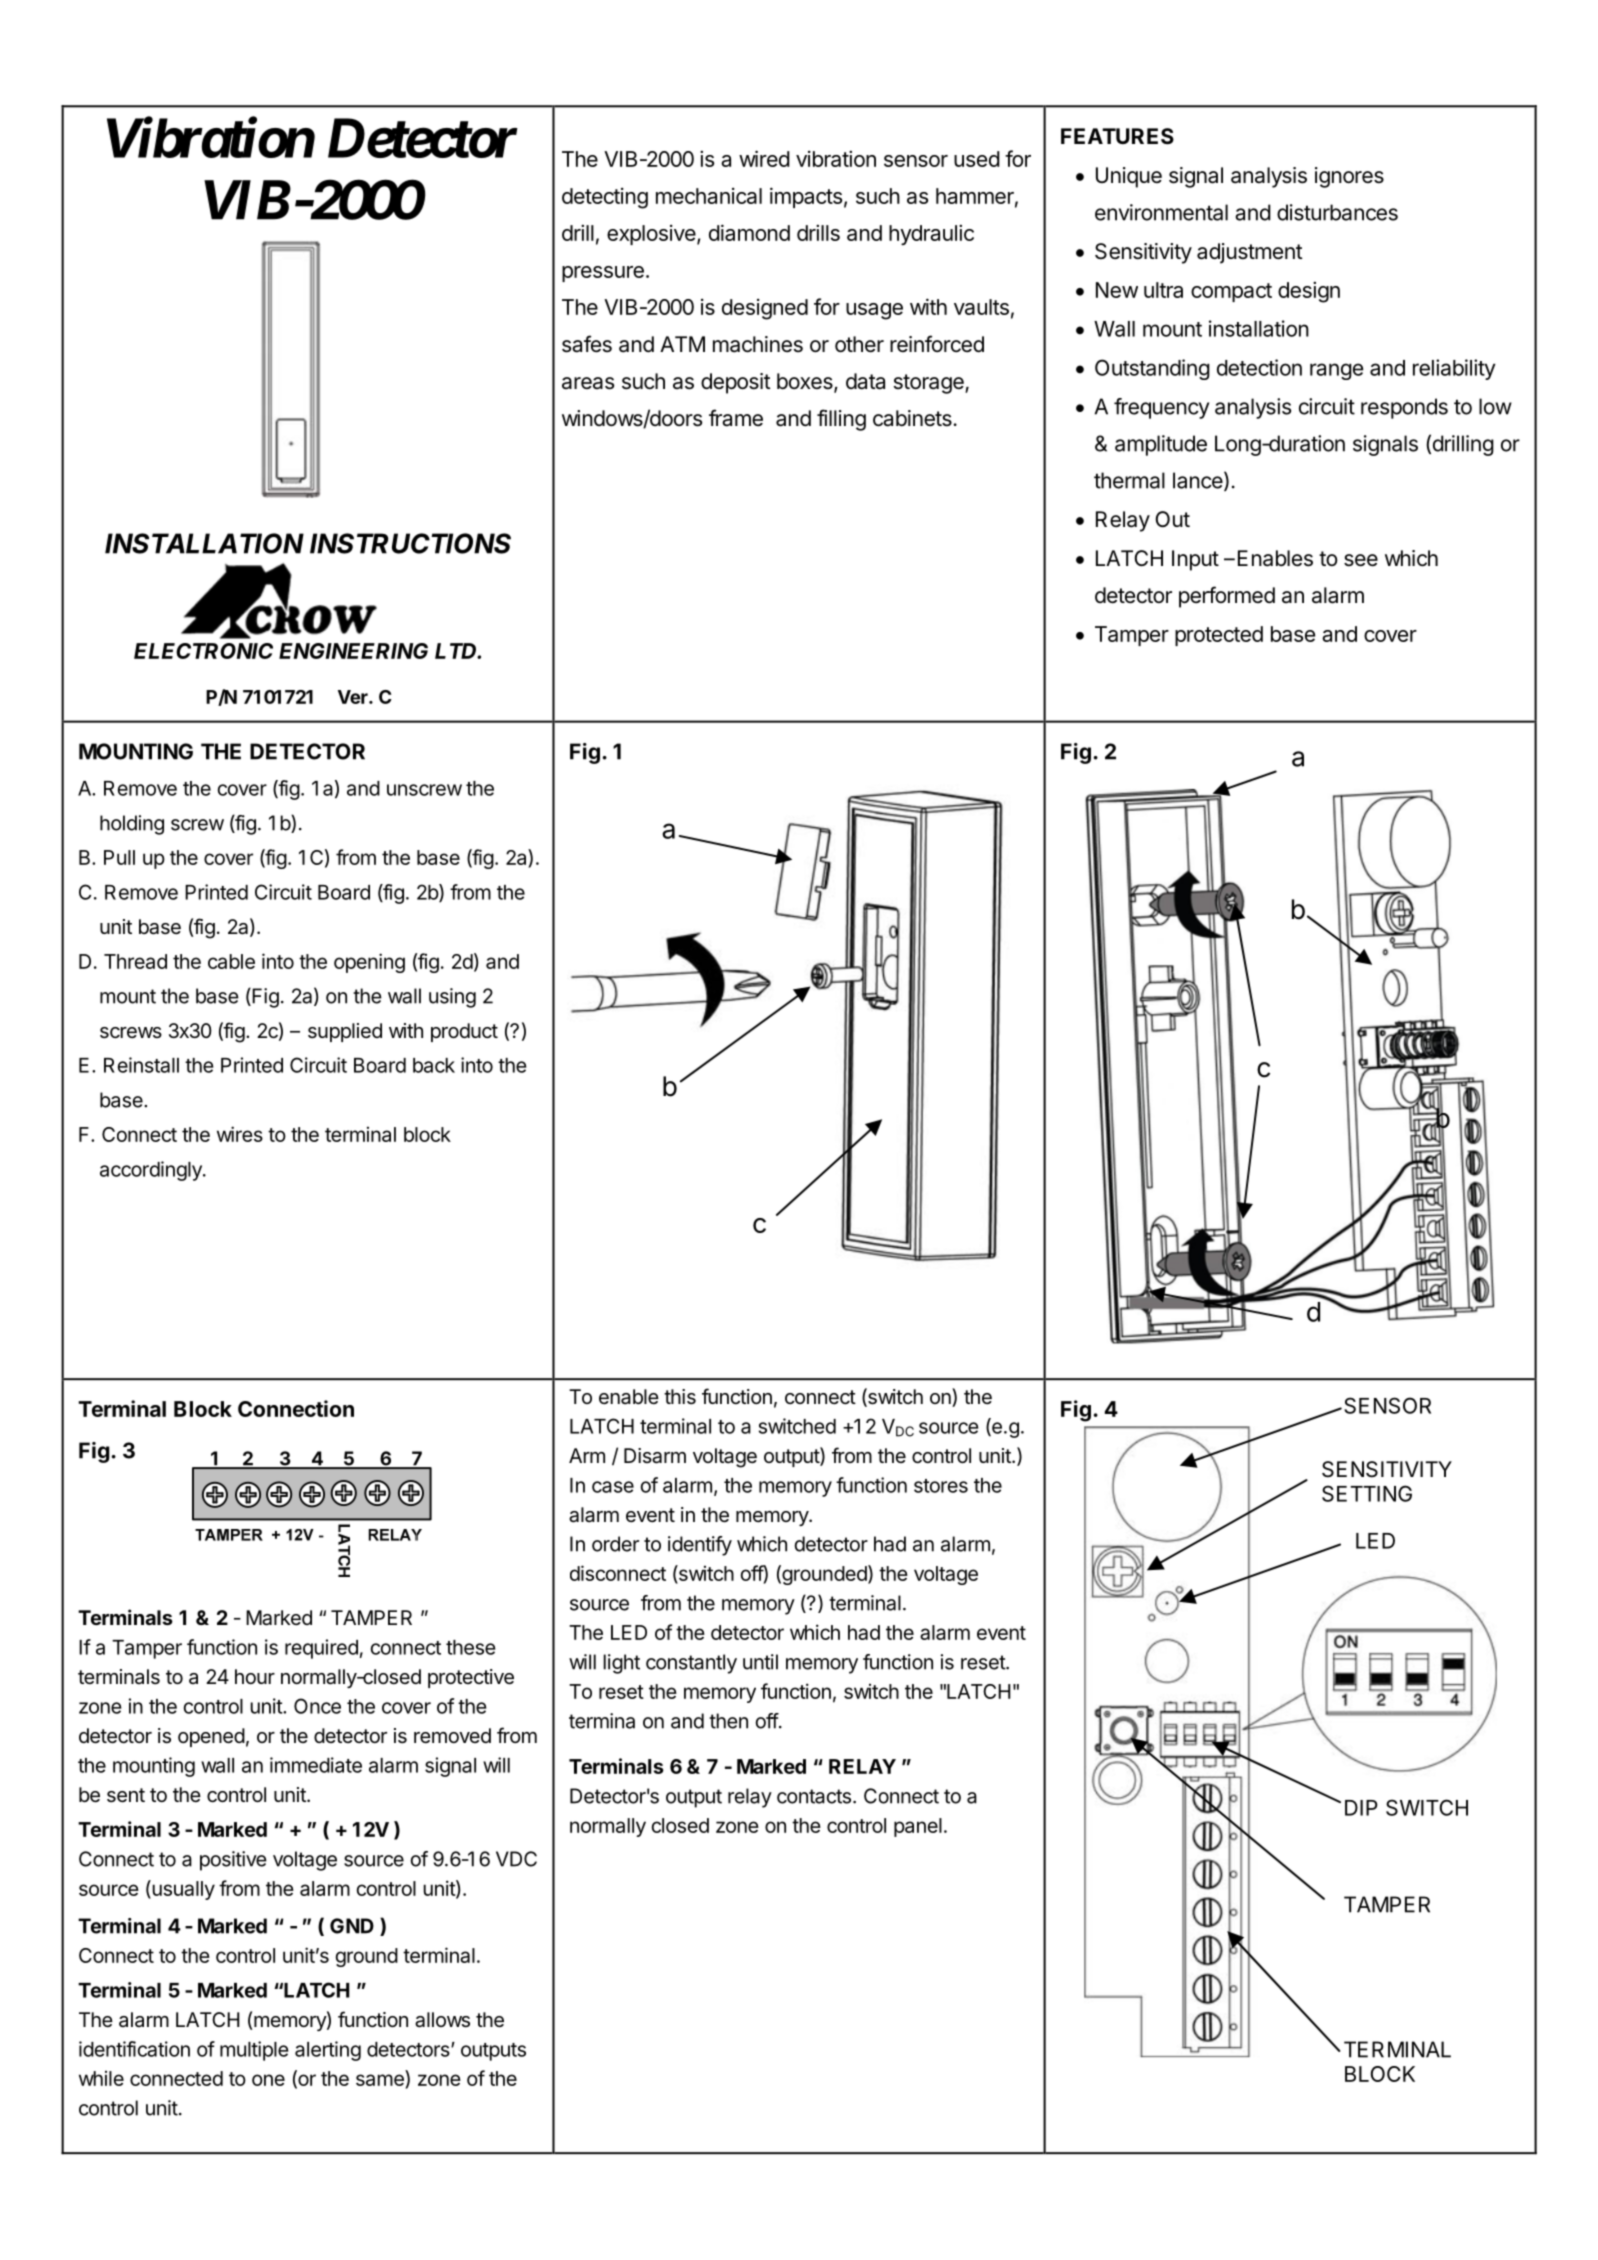 This screenshot has height=2260, width=1598. Describe the element at coordinates (452, 998) in the screenshot. I see `using` at that location.
